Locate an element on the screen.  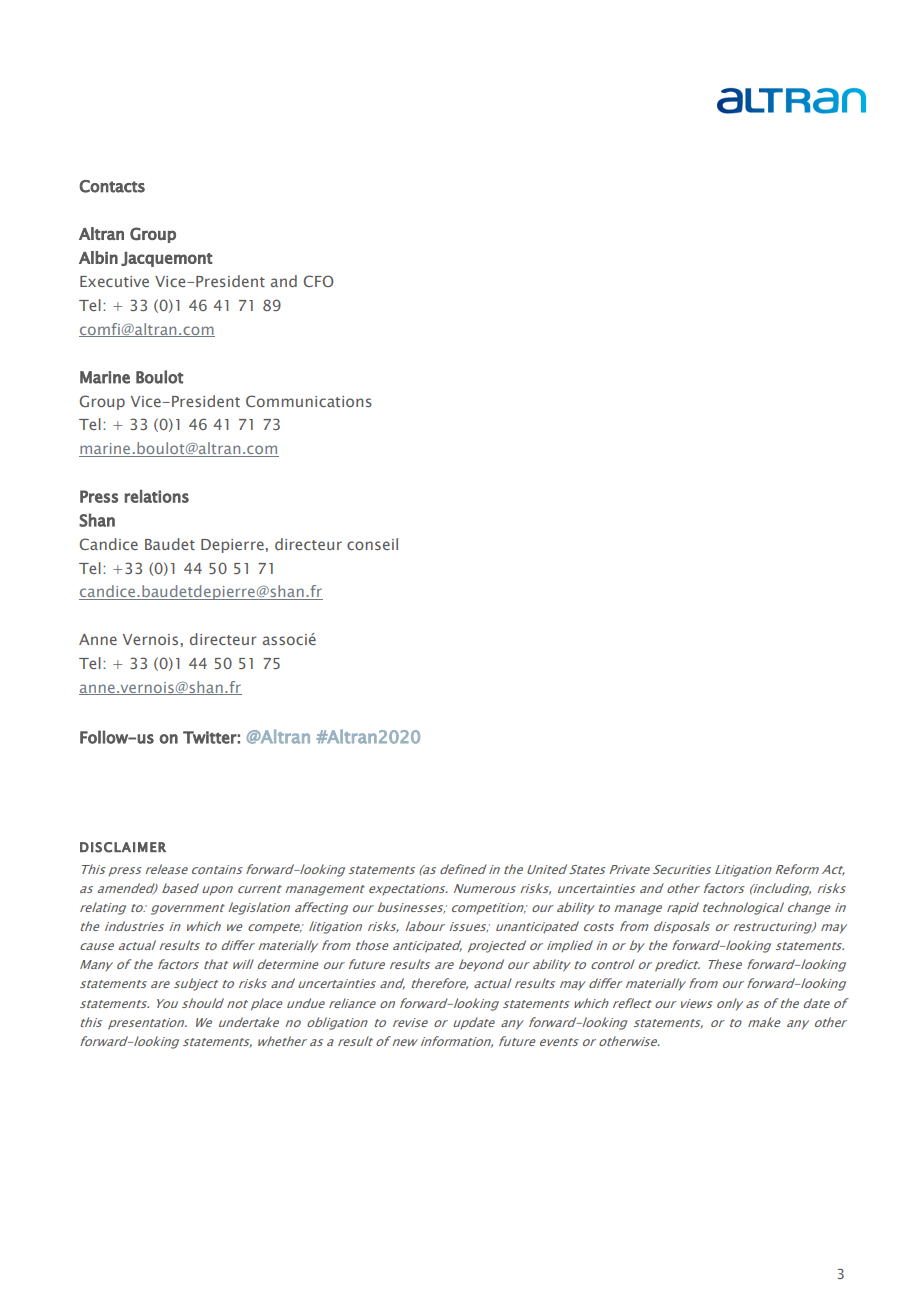
Contacts is located at coordinates (112, 186).
